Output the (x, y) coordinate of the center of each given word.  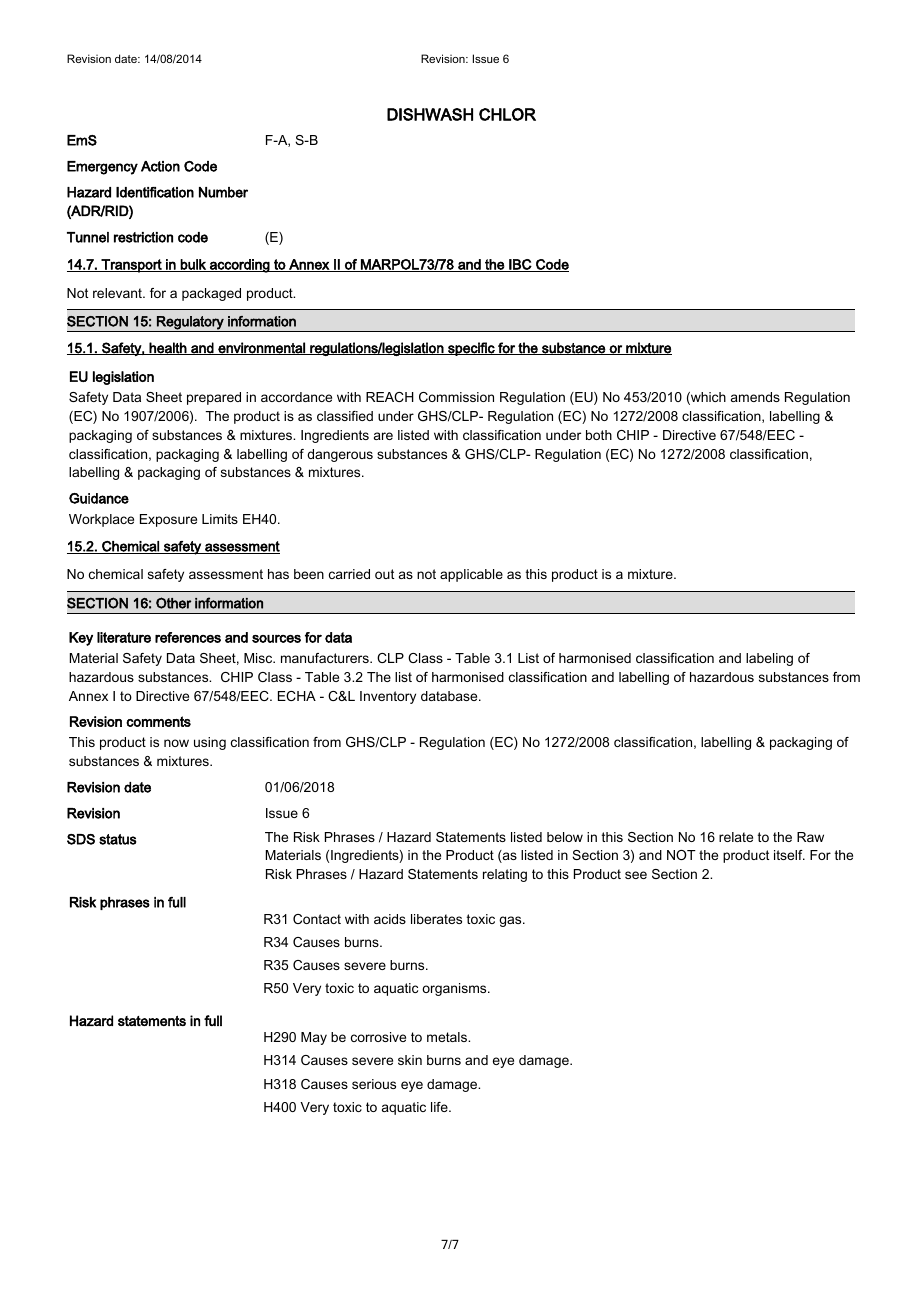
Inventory (388, 697)
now (176, 743)
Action (160, 166)
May (314, 1038)
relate (736, 837)
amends (755, 397)
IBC (520, 265)
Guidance (99, 498)
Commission (456, 397)
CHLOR (507, 114)
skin (410, 1060)
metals (448, 1037)
